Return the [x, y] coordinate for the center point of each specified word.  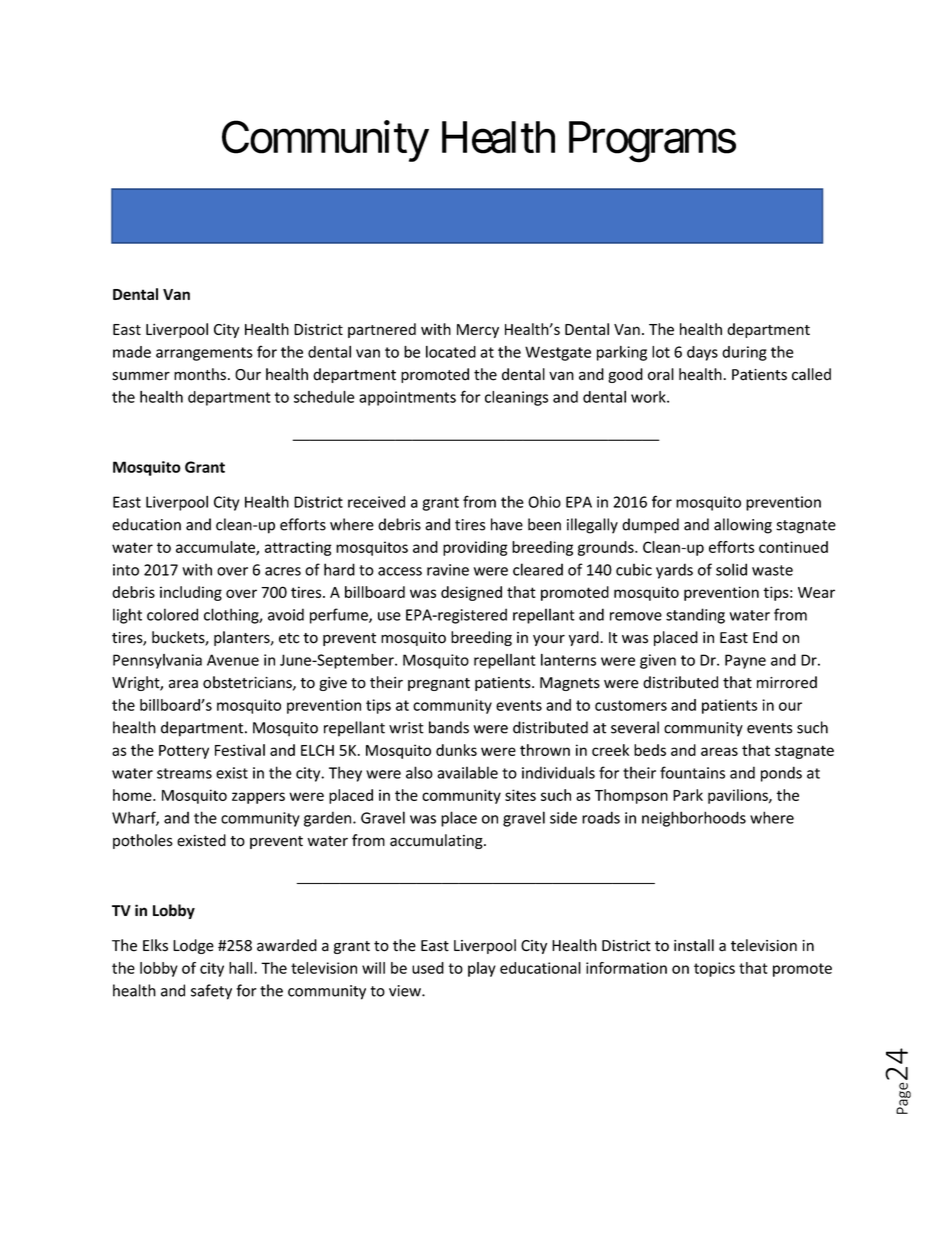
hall [242, 968]
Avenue [233, 660]
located [451, 352]
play [482, 969]
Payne [745, 661]
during [744, 353]
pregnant [439, 684]
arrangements [204, 354]
